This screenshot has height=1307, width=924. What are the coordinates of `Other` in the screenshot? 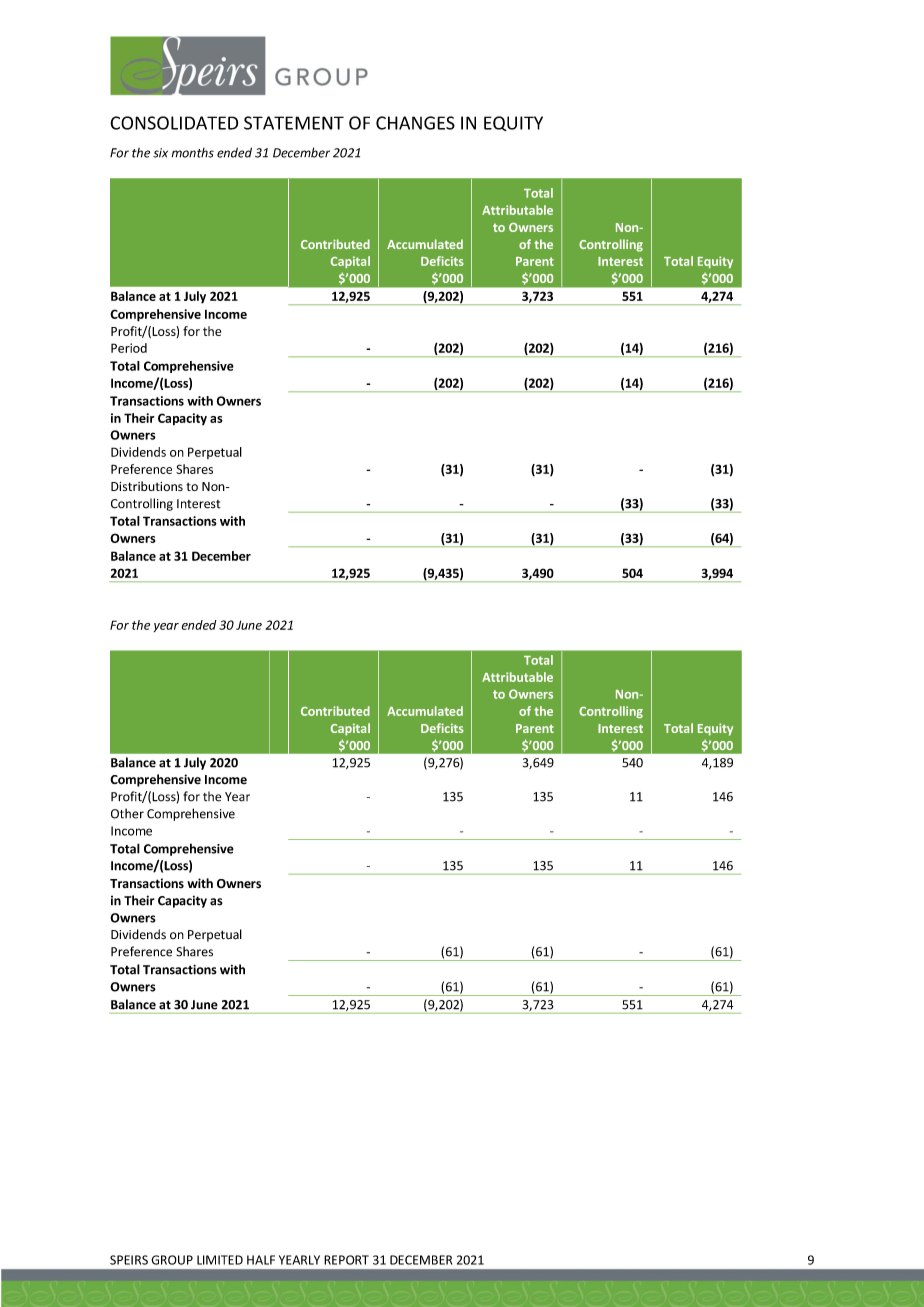 It's located at (127, 813).
